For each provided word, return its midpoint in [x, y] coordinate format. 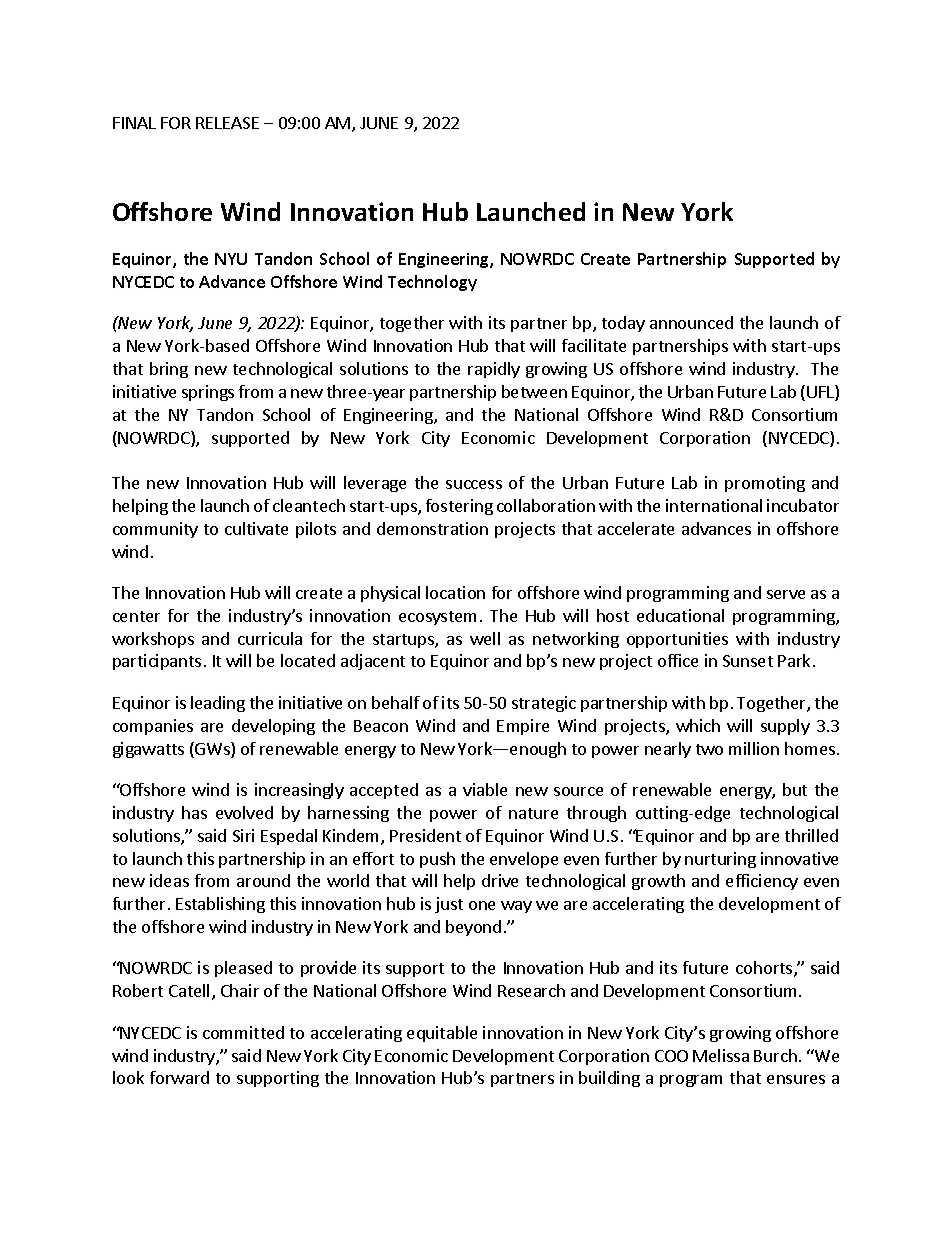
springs [208, 393]
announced [691, 322]
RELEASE [227, 123]
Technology [432, 283]
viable [485, 789]
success [474, 484]
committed [243, 1032]
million [754, 748]
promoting [765, 484]
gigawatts [148, 750]
